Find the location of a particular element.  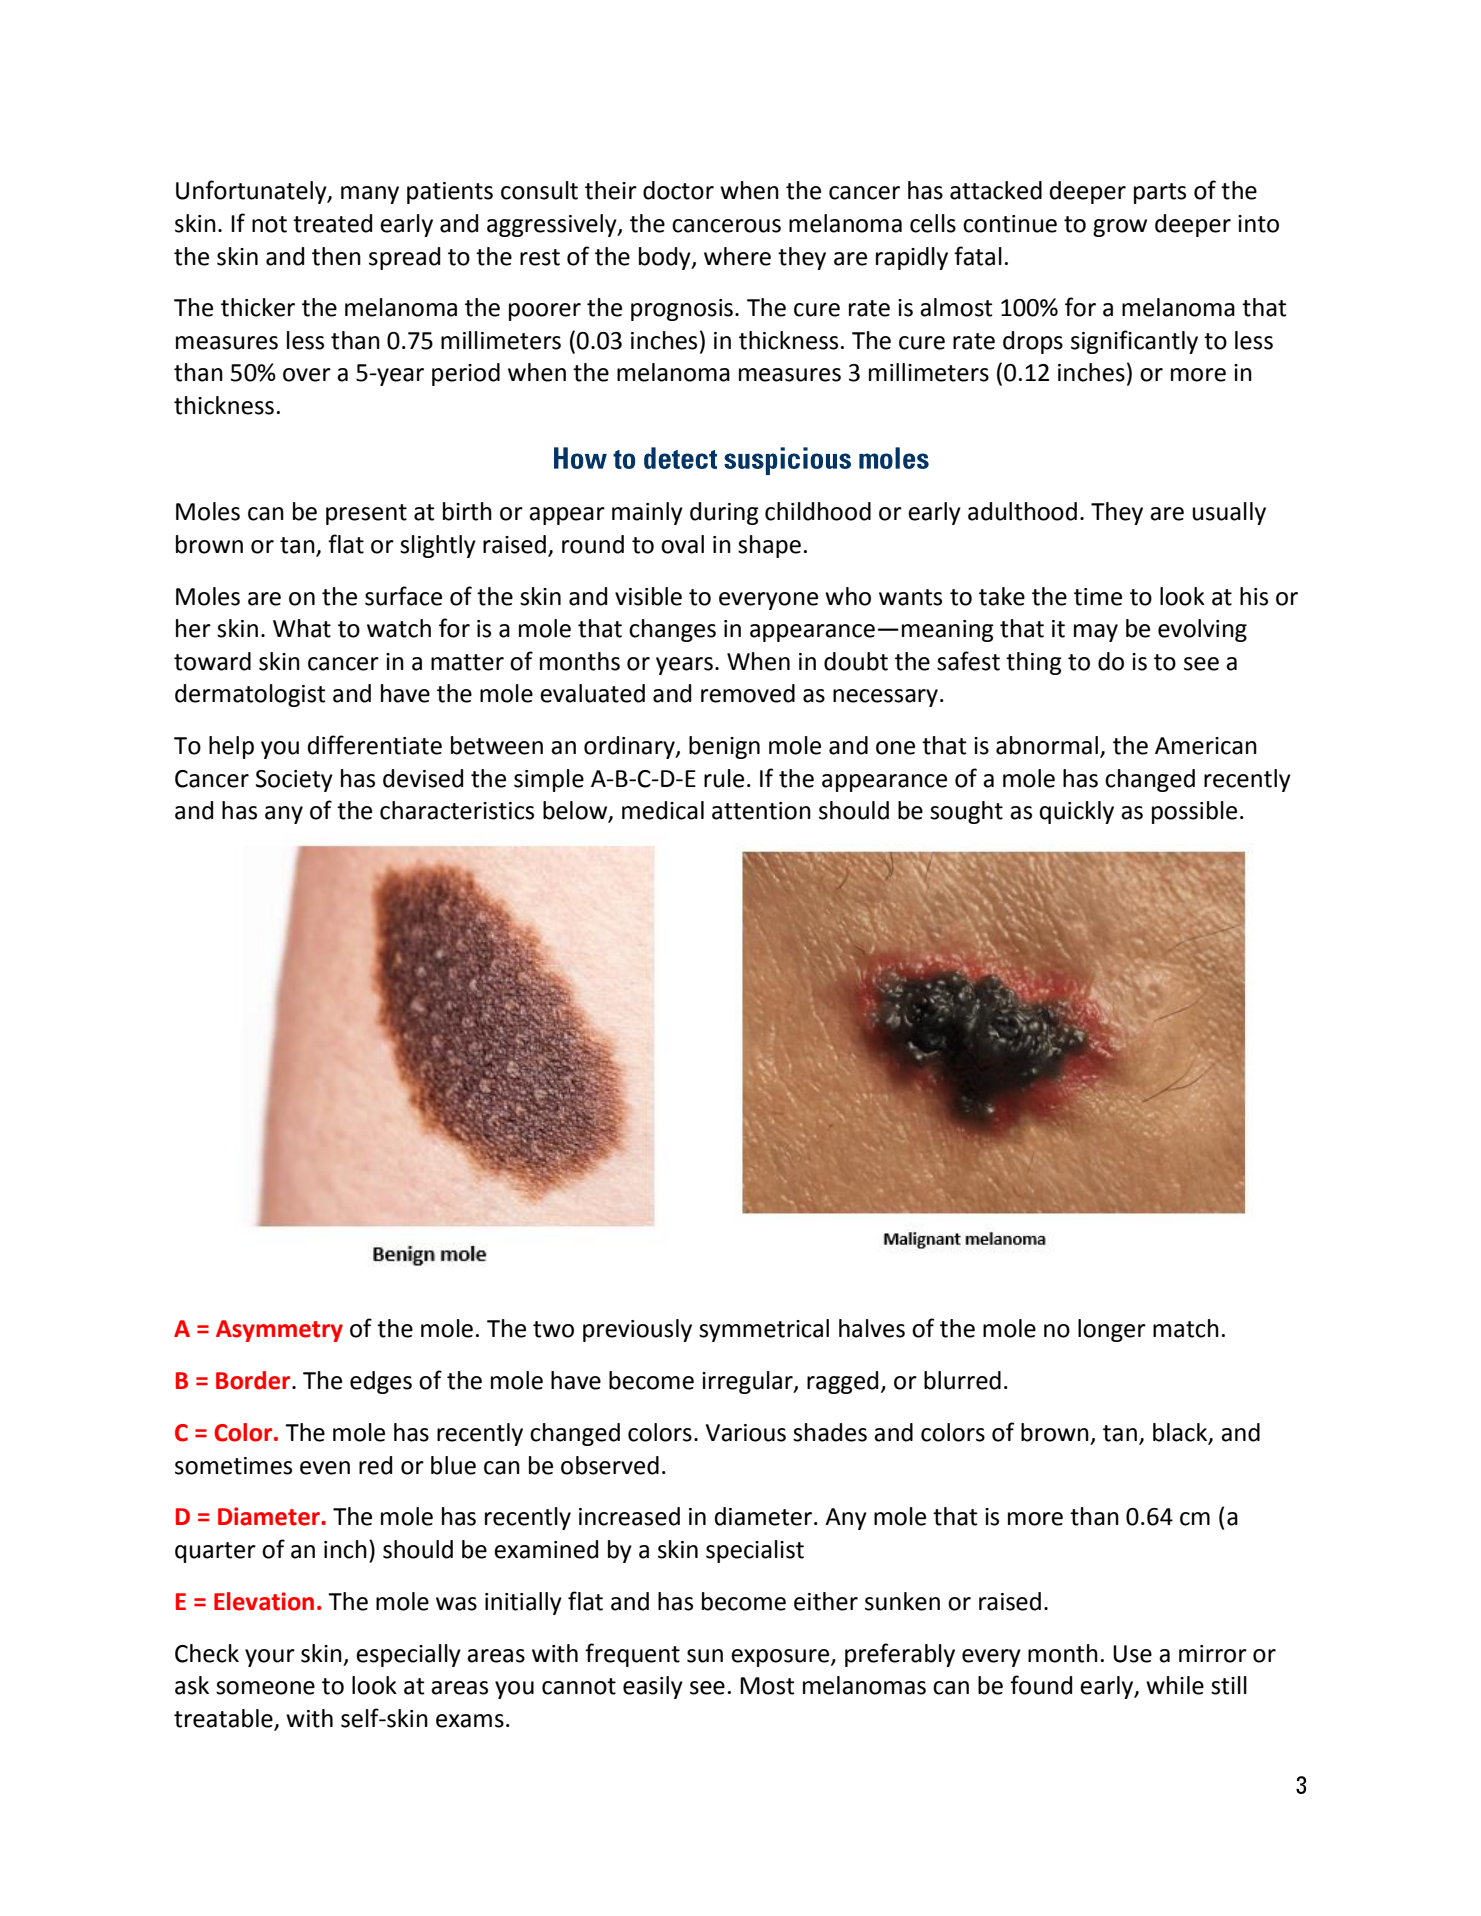

where is located at coordinates (737, 256).
